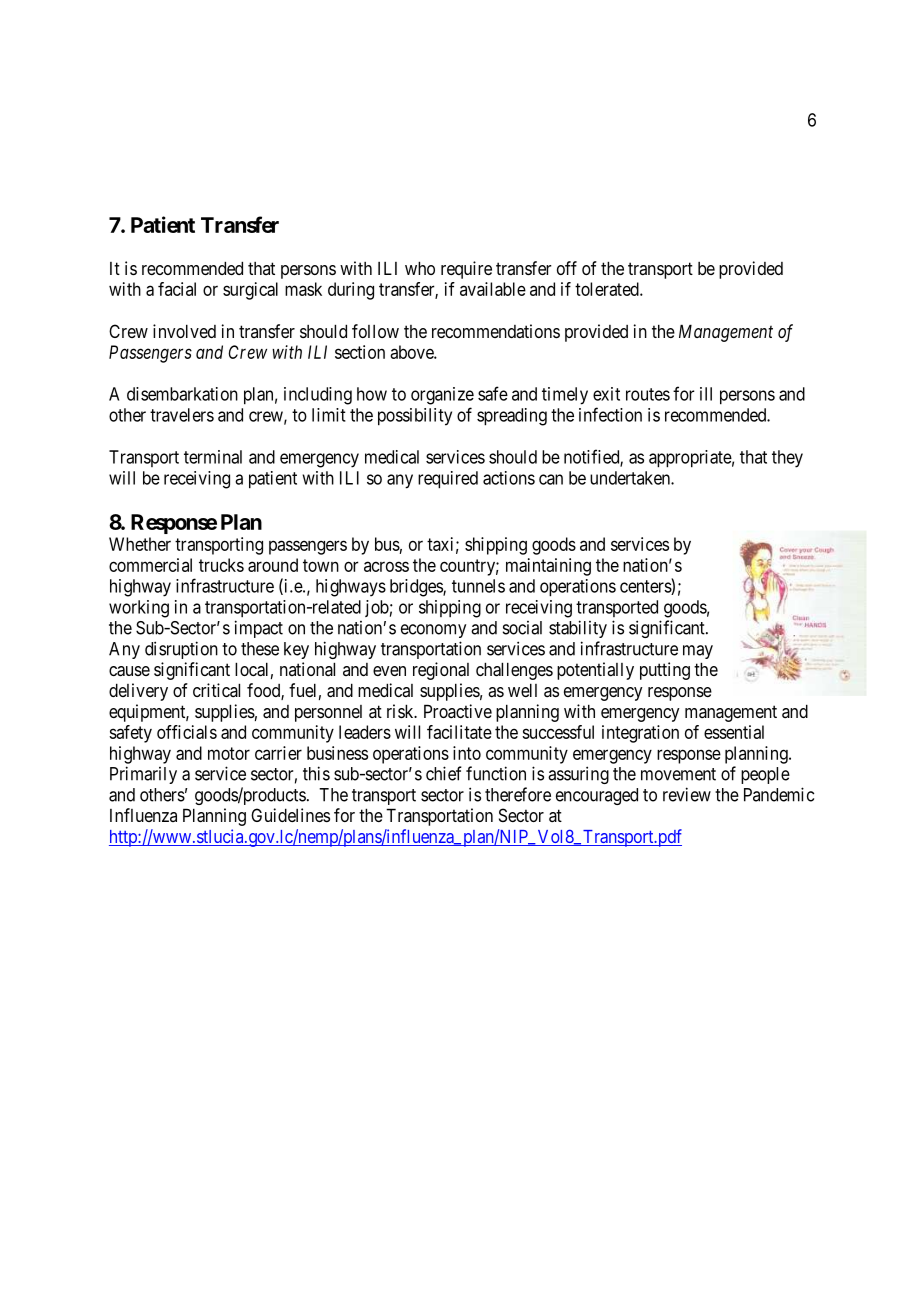 The width and height of the screenshot is (924, 1308). Describe the element at coordinates (648, 394) in the screenshot. I see `routes` at that location.
